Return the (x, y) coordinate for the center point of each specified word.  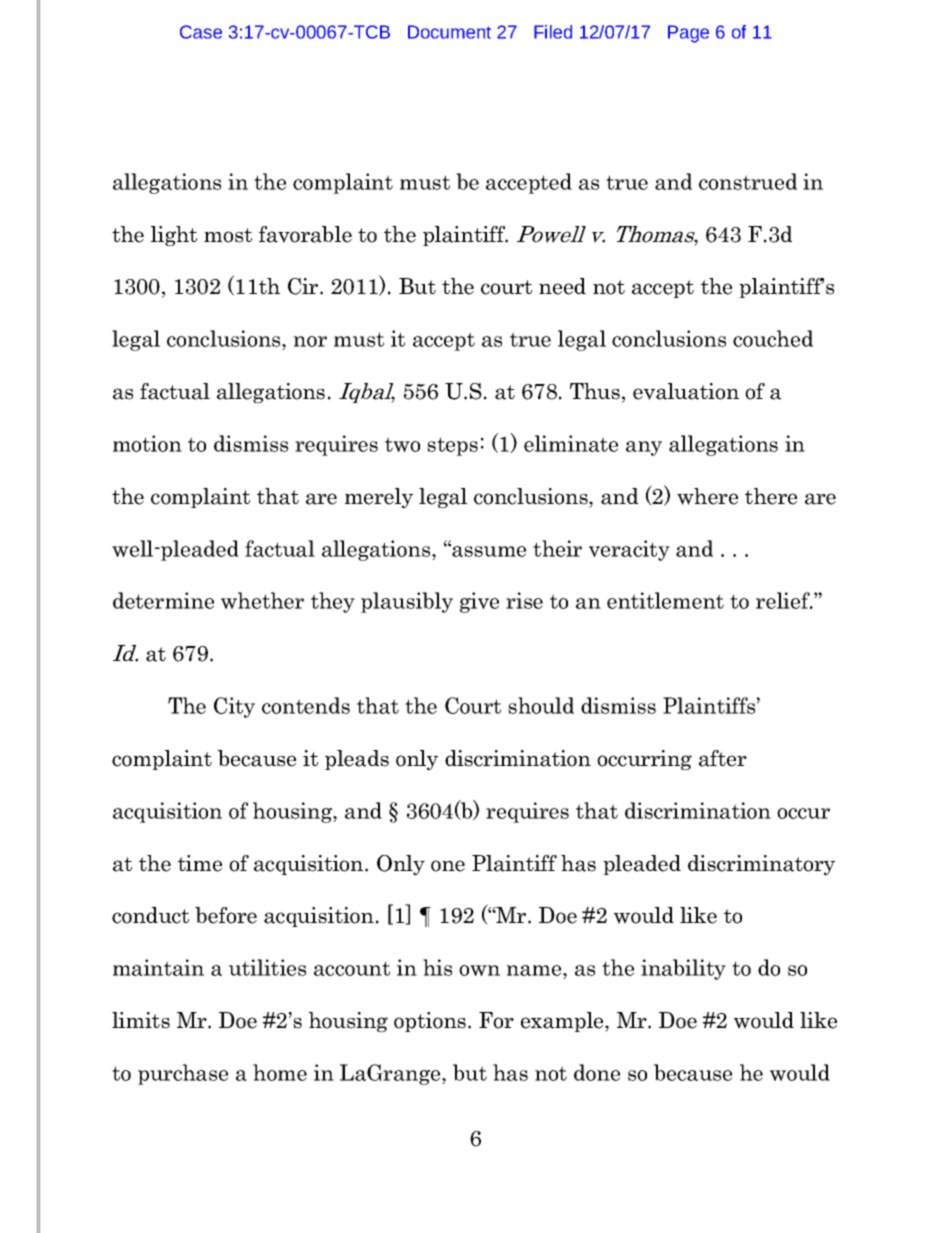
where (707, 496)
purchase (183, 1074)
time (200, 863)
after (723, 758)
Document (449, 32)
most (228, 235)
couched (773, 338)
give (479, 602)
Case (201, 32)
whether (262, 600)
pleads (357, 760)
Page (688, 34)
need (562, 286)
